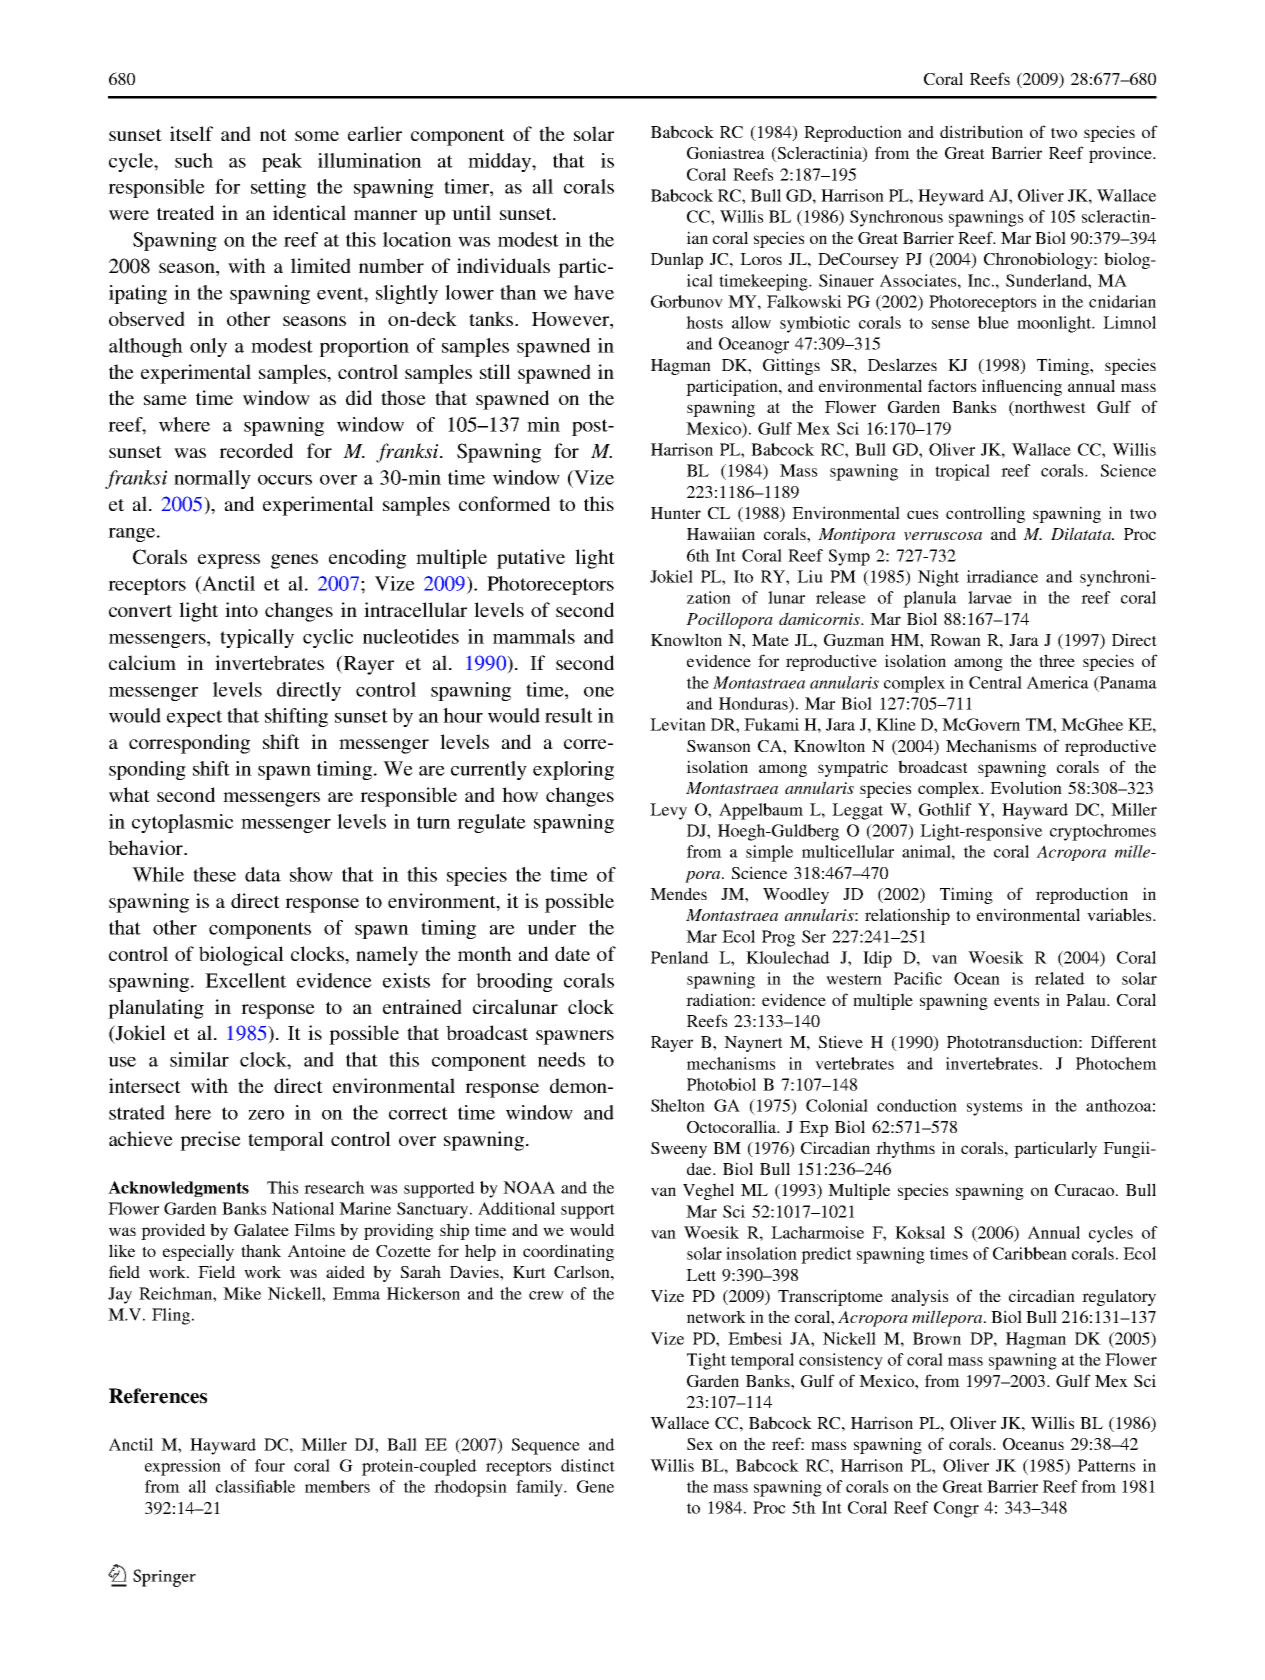 The height and width of the image is (1680, 1265). Describe the element at coordinates (677, 260) in the image. I see `Dunlap` at that location.
